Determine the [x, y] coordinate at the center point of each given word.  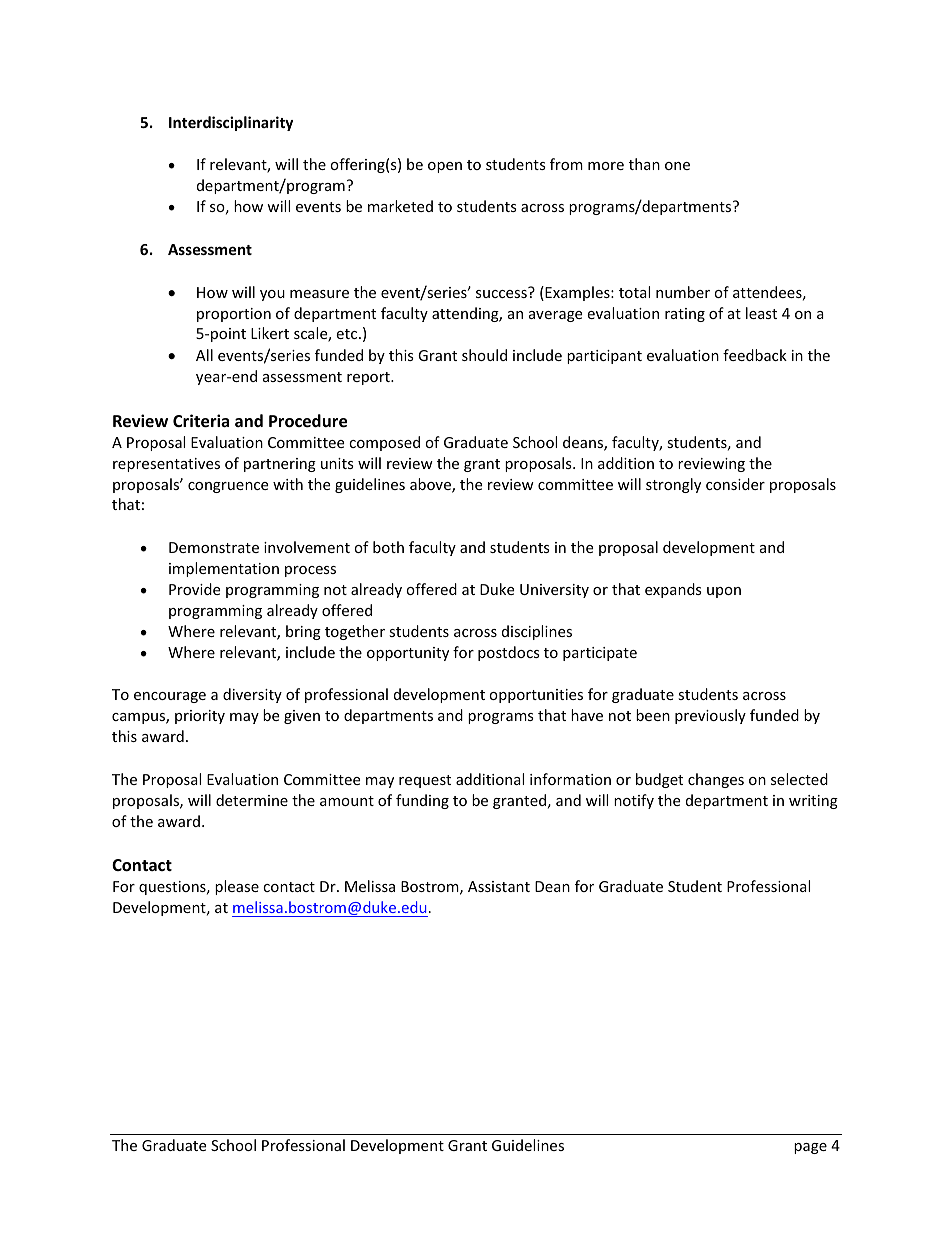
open [445, 167]
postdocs [509, 653]
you [272, 295]
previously [710, 716]
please [237, 887]
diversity [252, 695]
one [677, 166]
